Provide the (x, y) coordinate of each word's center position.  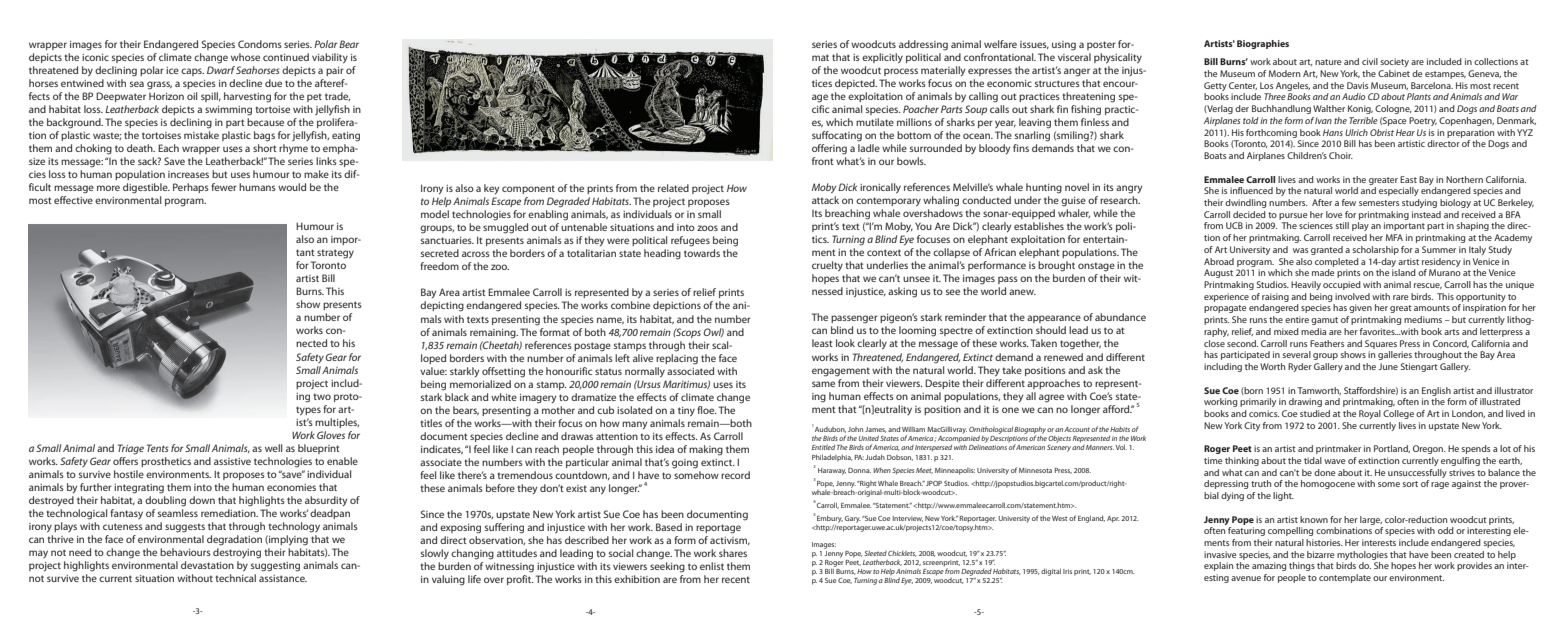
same (823, 384)
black (457, 397)
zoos (707, 228)
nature (1328, 62)
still (1342, 225)
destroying (237, 553)
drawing (1305, 402)
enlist (712, 566)
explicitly (882, 58)
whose (245, 57)
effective (73, 200)
